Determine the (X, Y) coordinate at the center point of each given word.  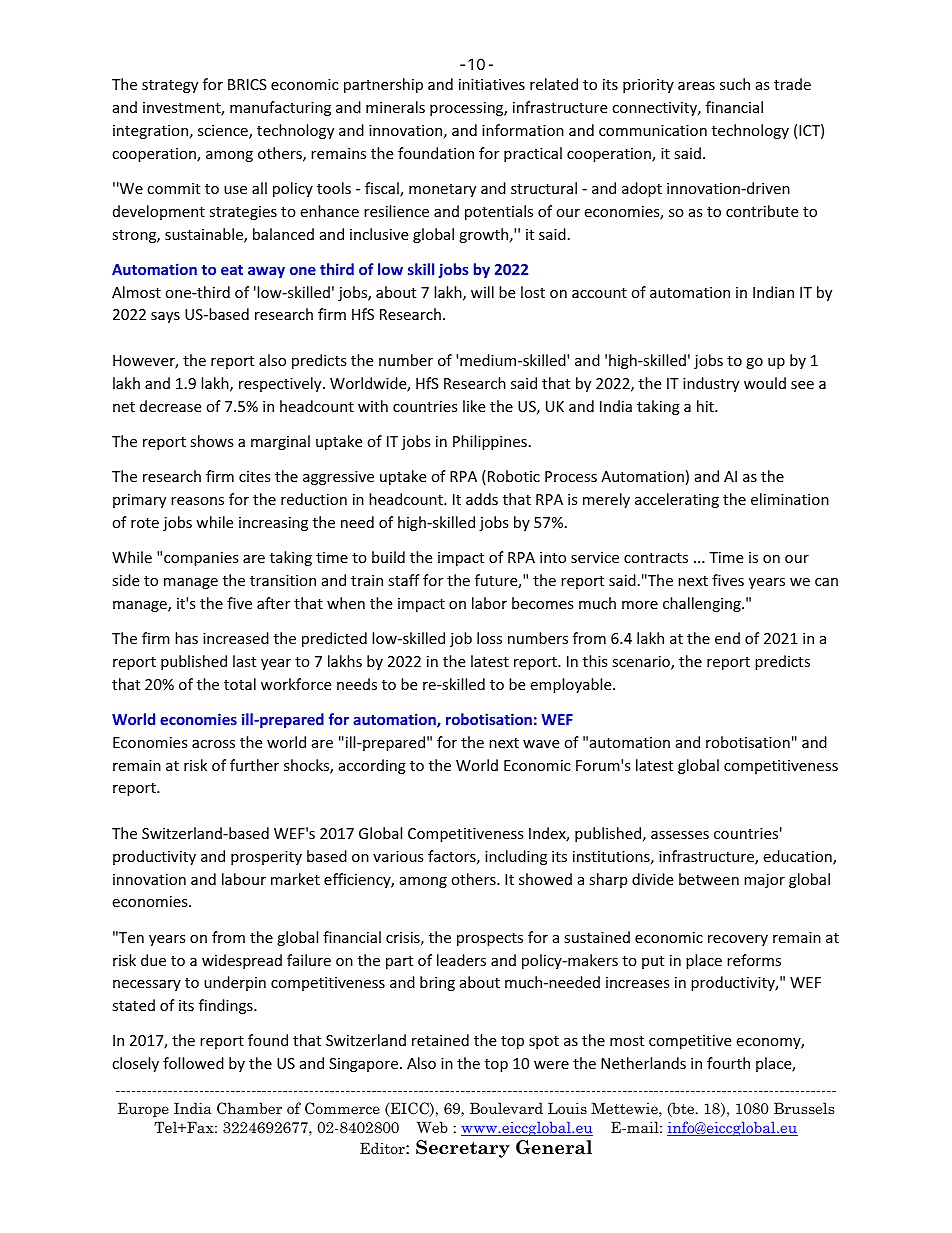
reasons (197, 501)
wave (541, 744)
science (224, 132)
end (727, 638)
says (165, 317)
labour (244, 879)
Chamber (249, 1108)
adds (482, 499)
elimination (790, 499)
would (765, 383)
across (213, 744)
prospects (490, 939)
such (735, 84)
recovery (738, 940)
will (482, 292)
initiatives (492, 84)
